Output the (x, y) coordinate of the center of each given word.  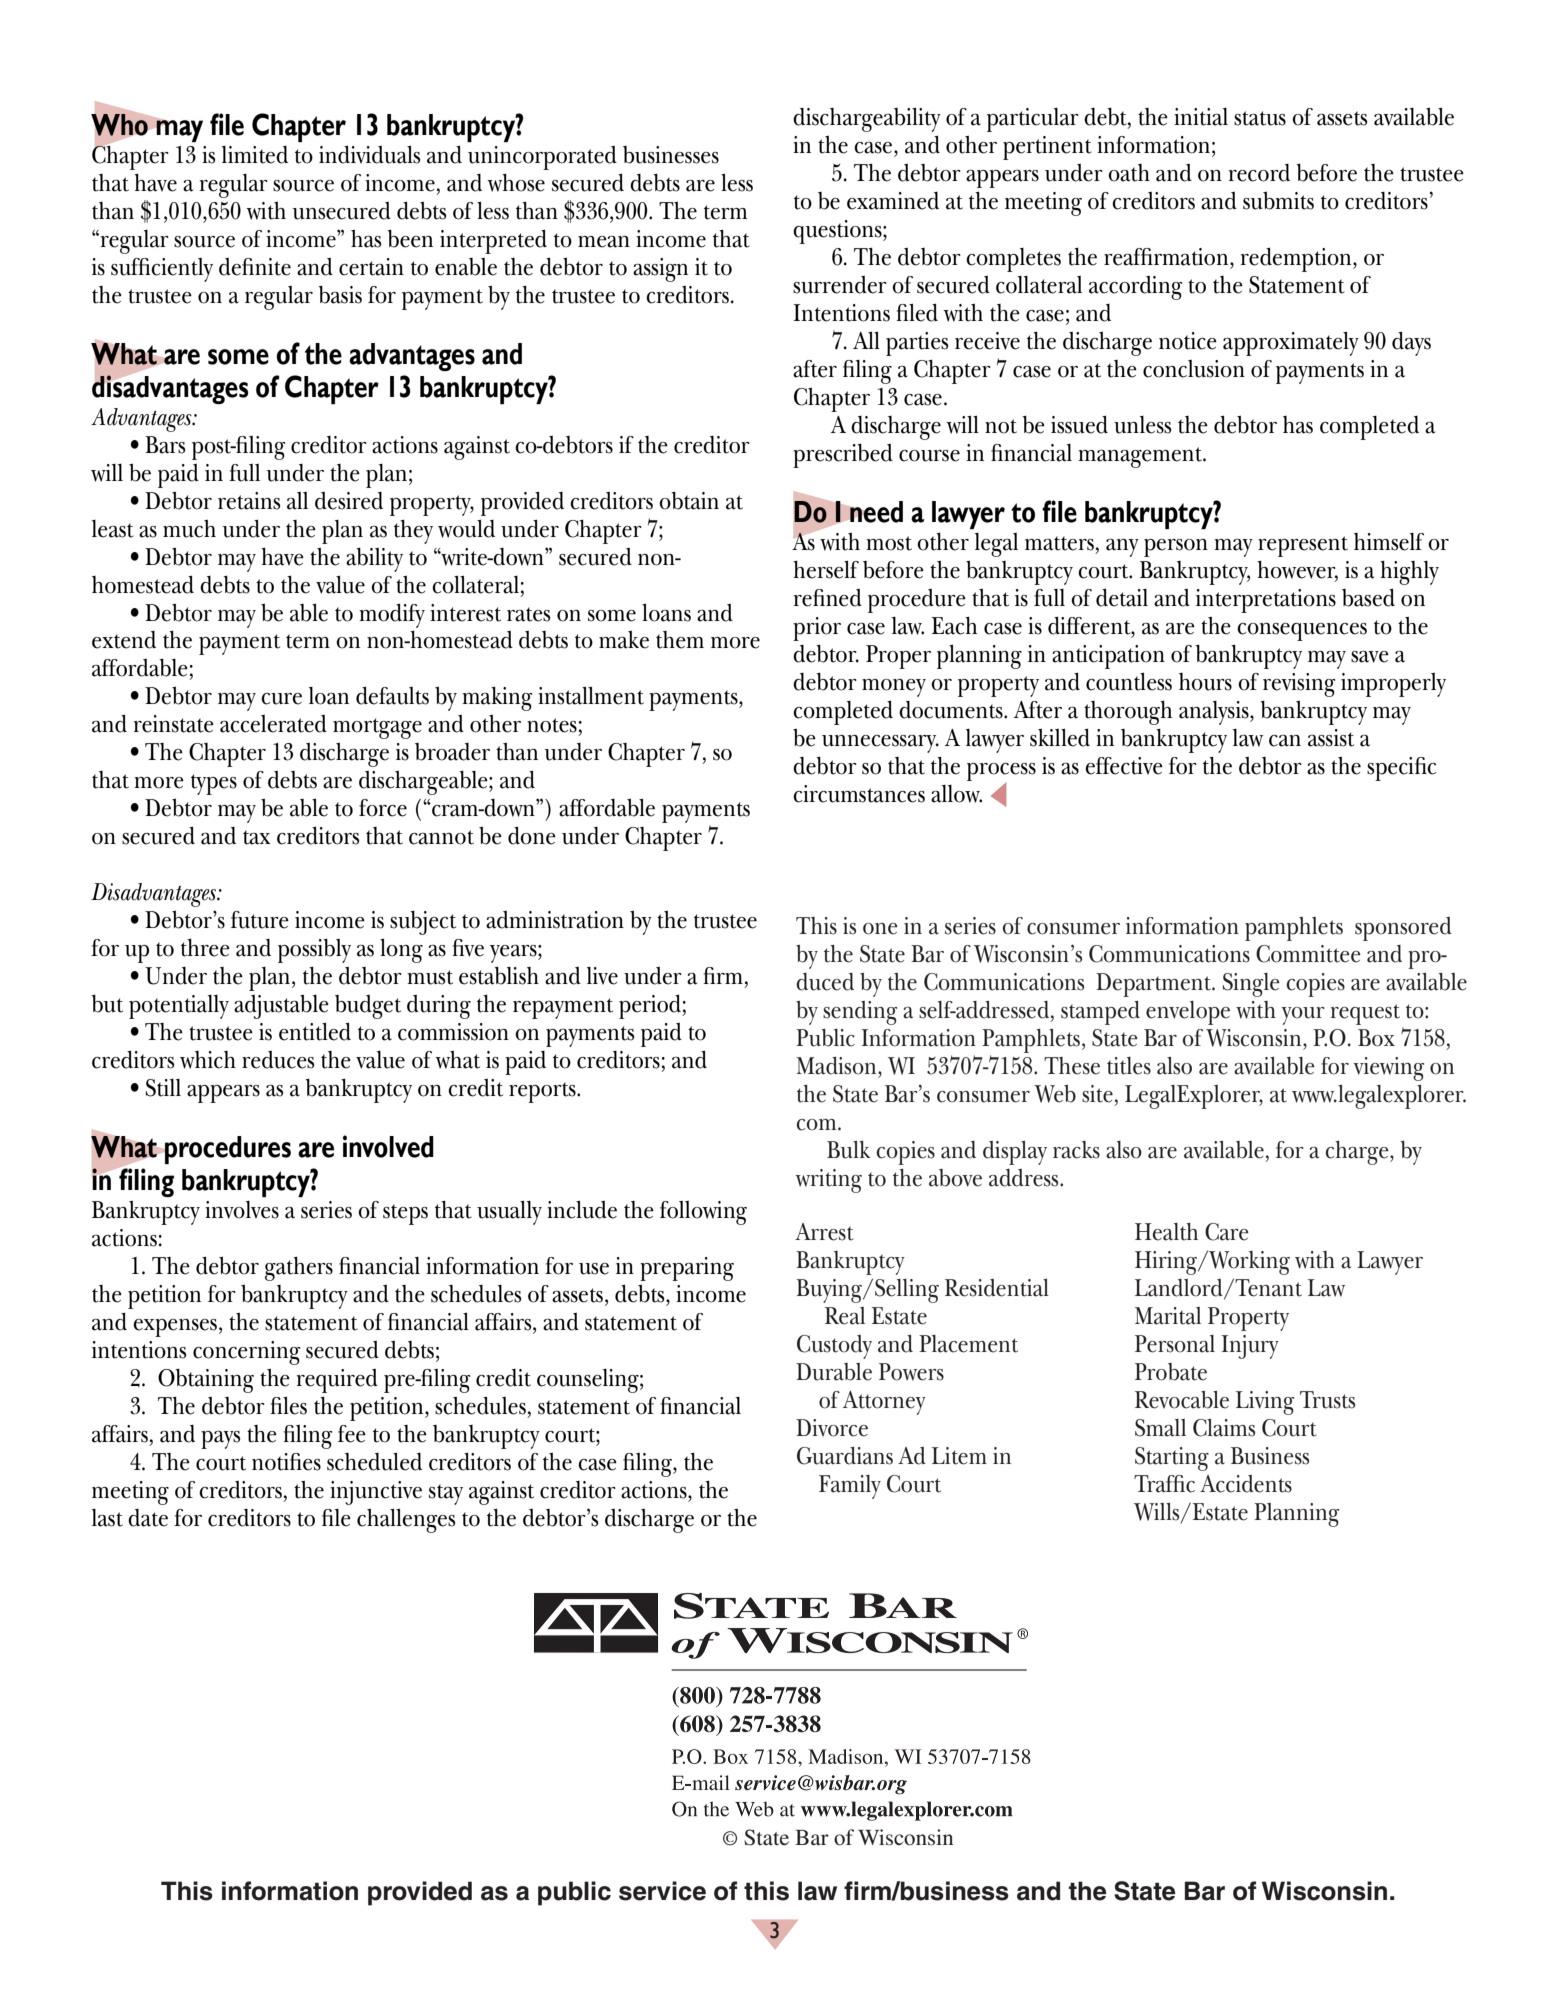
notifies (286, 1462)
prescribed (843, 456)
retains (249, 501)
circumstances (859, 794)
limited (255, 155)
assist (1331, 738)
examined (893, 201)
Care (1227, 1232)
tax (257, 837)
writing (829, 1181)
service (662, 1891)
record (1259, 173)
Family (850, 1487)
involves (242, 1210)
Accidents (1246, 1484)
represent (1303, 546)
